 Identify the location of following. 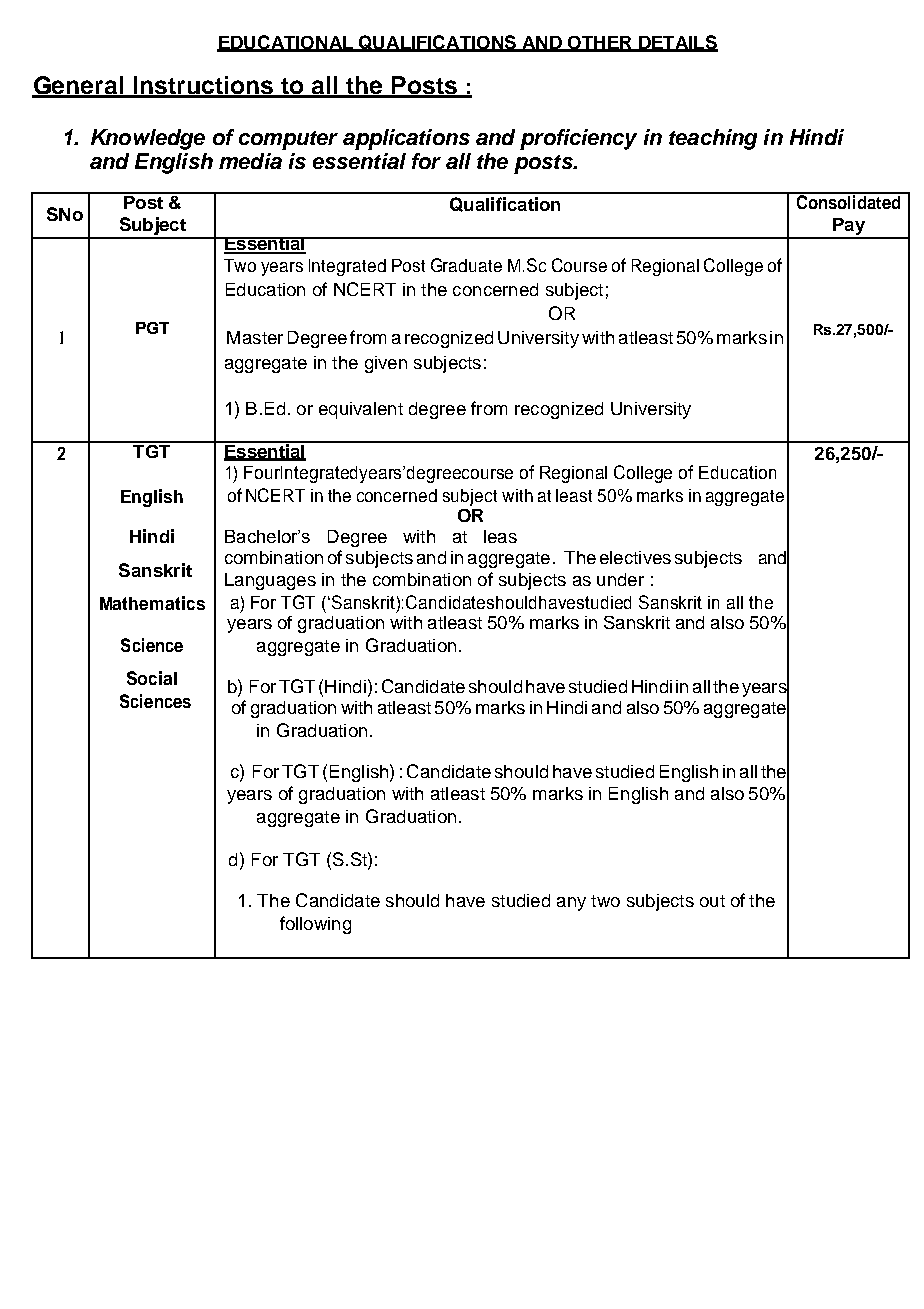
(315, 925).
